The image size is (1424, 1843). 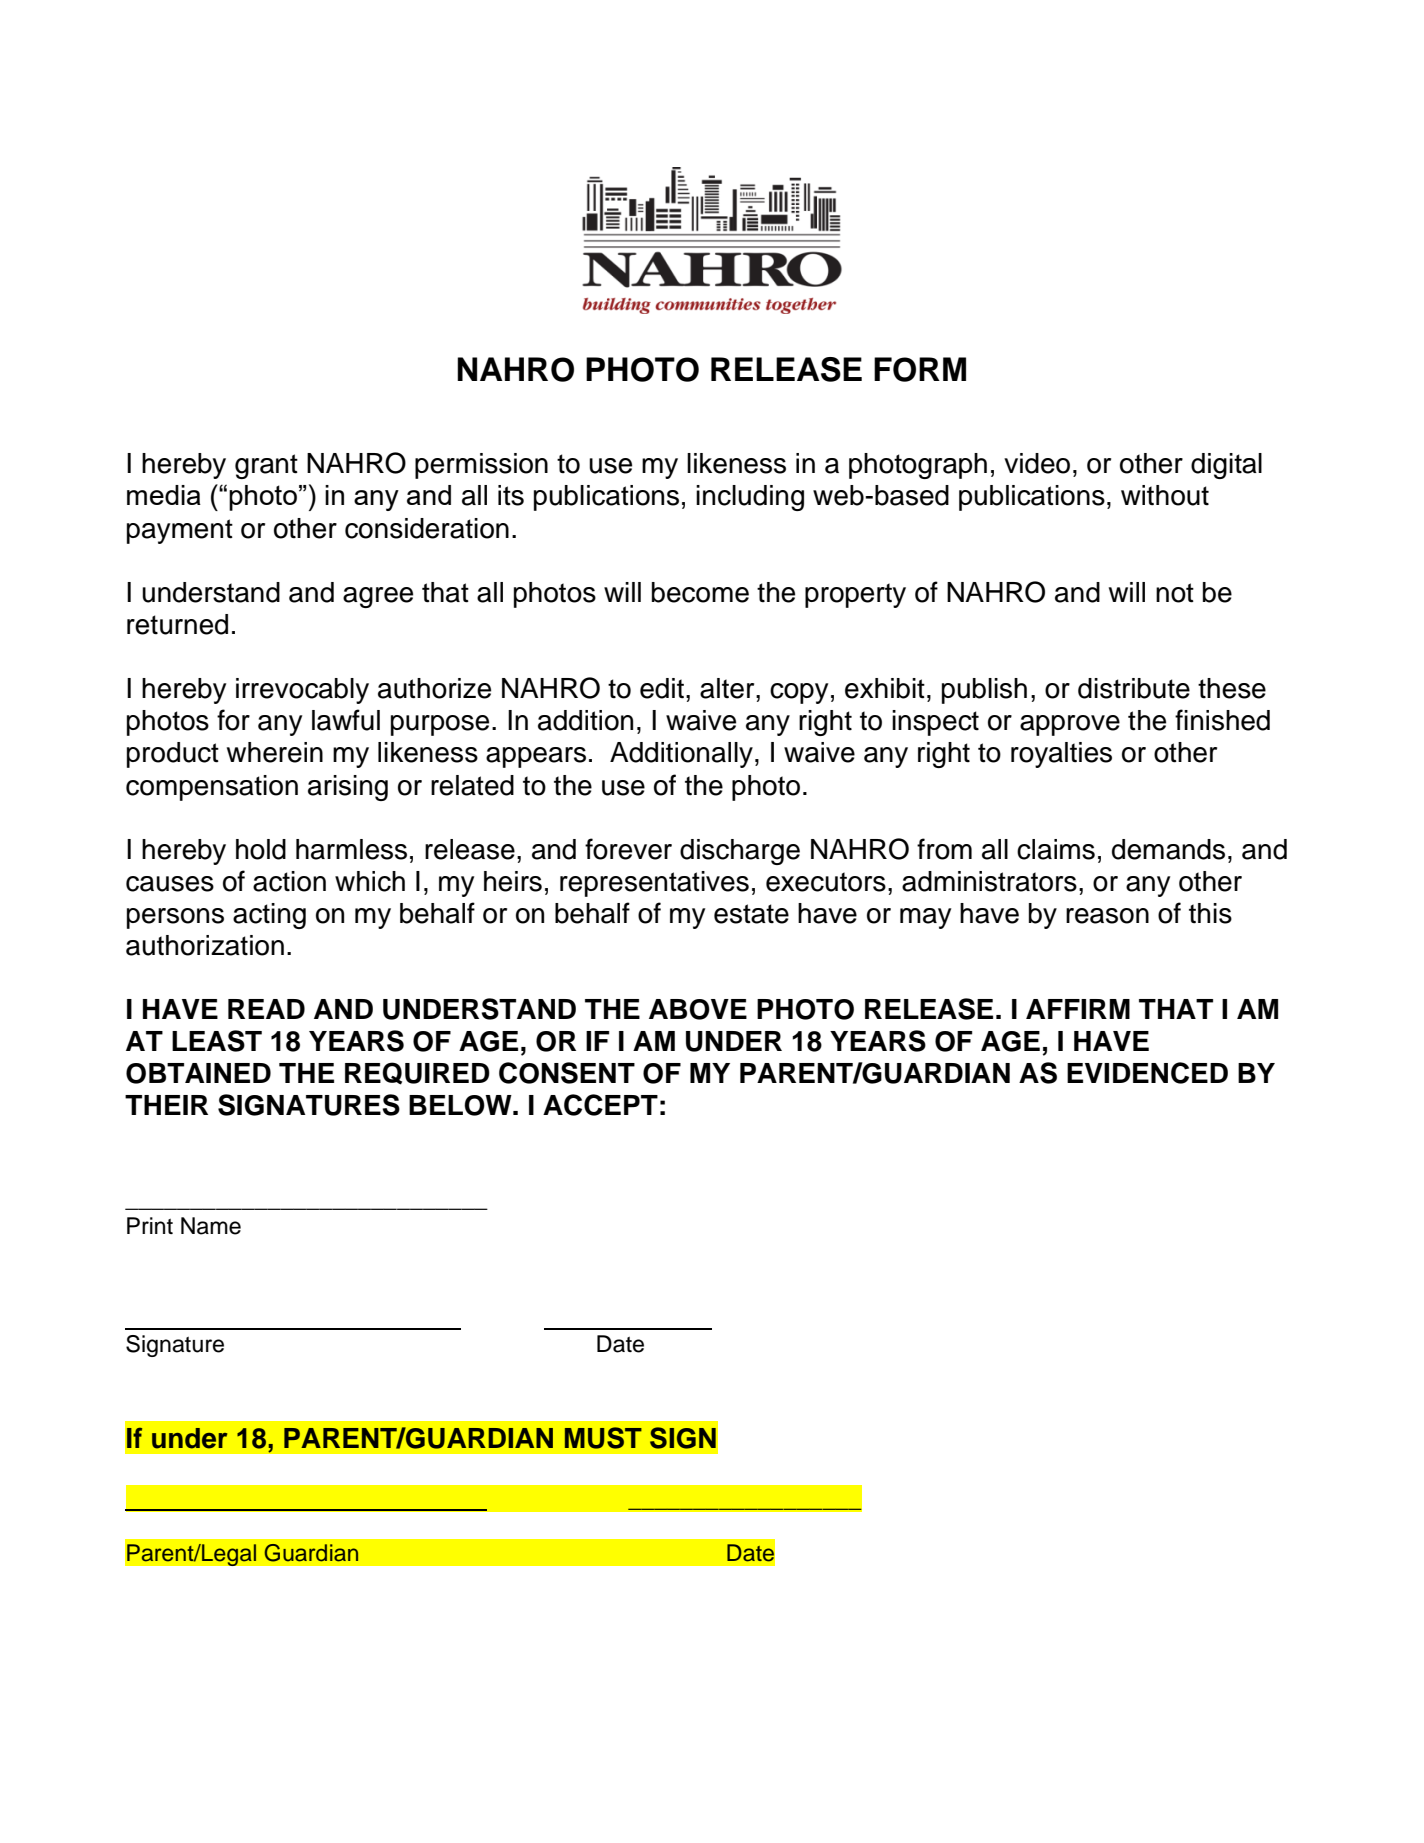 I want to click on including, so click(x=750, y=498).
